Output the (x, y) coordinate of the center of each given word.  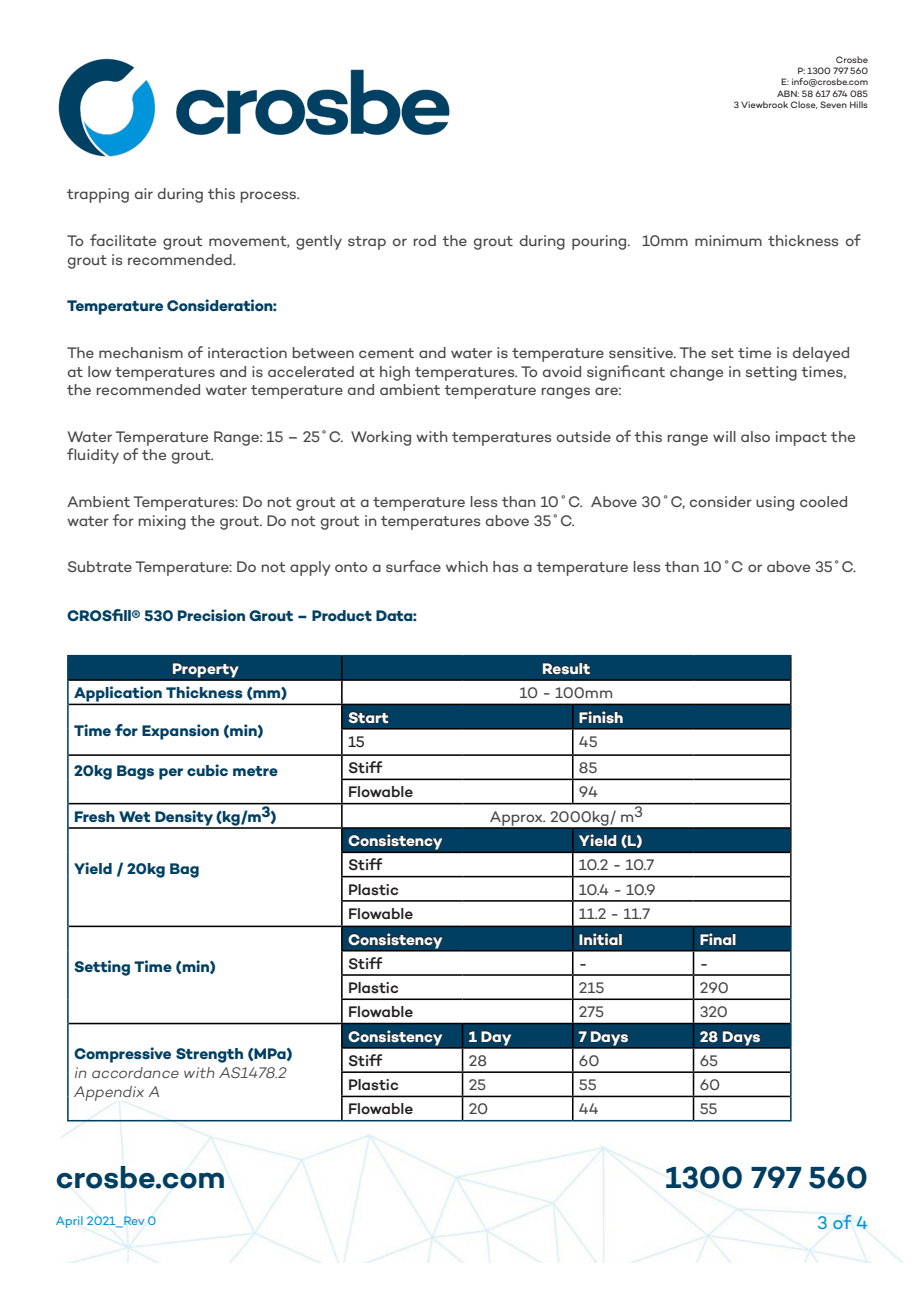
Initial (600, 939)
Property (206, 670)
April (69, 1222)
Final (718, 939)
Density (184, 819)
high (395, 373)
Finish (601, 717)
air (144, 193)
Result (566, 668)
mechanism (141, 352)
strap (367, 243)
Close (804, 105)
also (755, 436)
